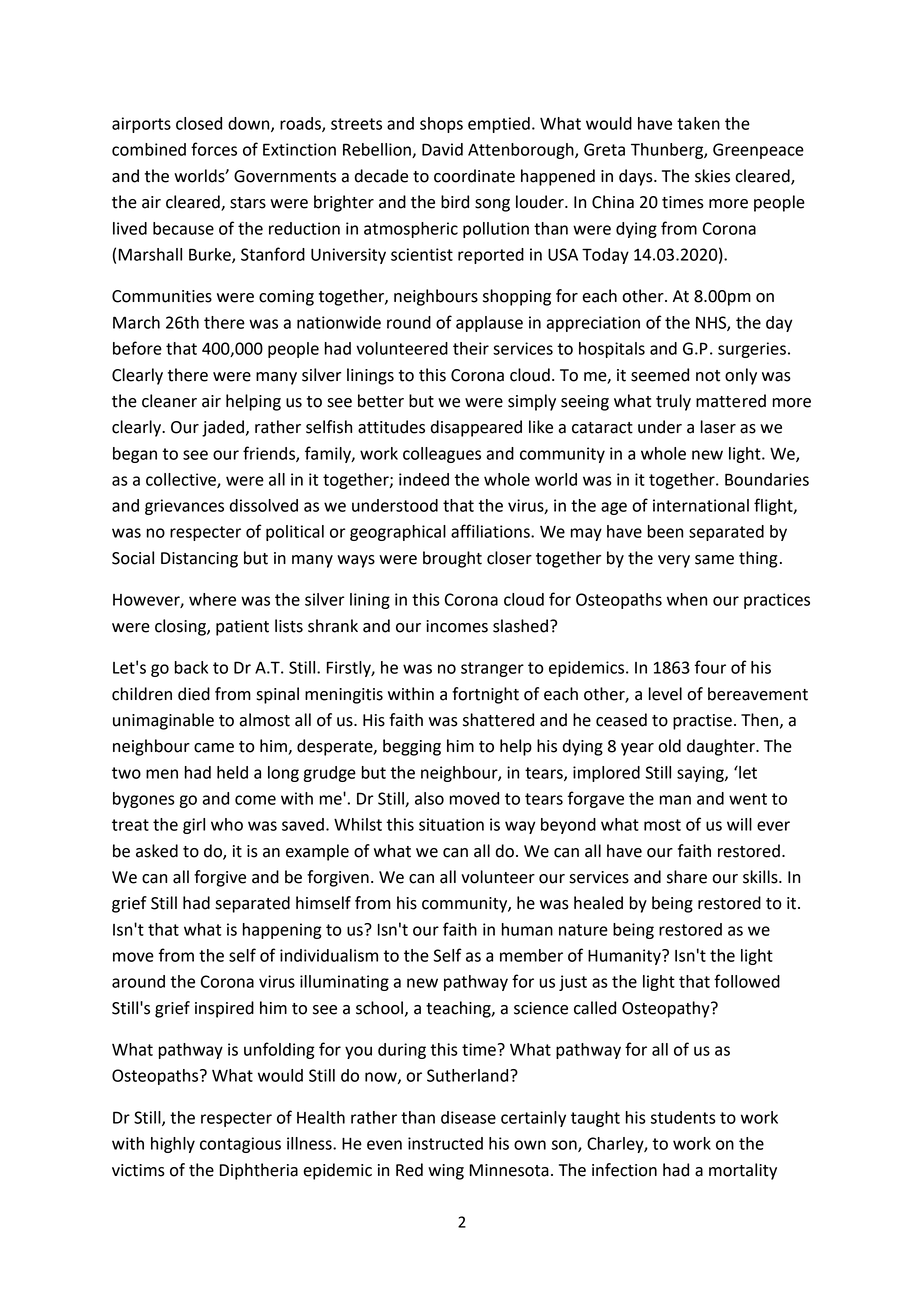 The width and height of the page is (924, 1308). I want to click on David, so click(442, 149).
